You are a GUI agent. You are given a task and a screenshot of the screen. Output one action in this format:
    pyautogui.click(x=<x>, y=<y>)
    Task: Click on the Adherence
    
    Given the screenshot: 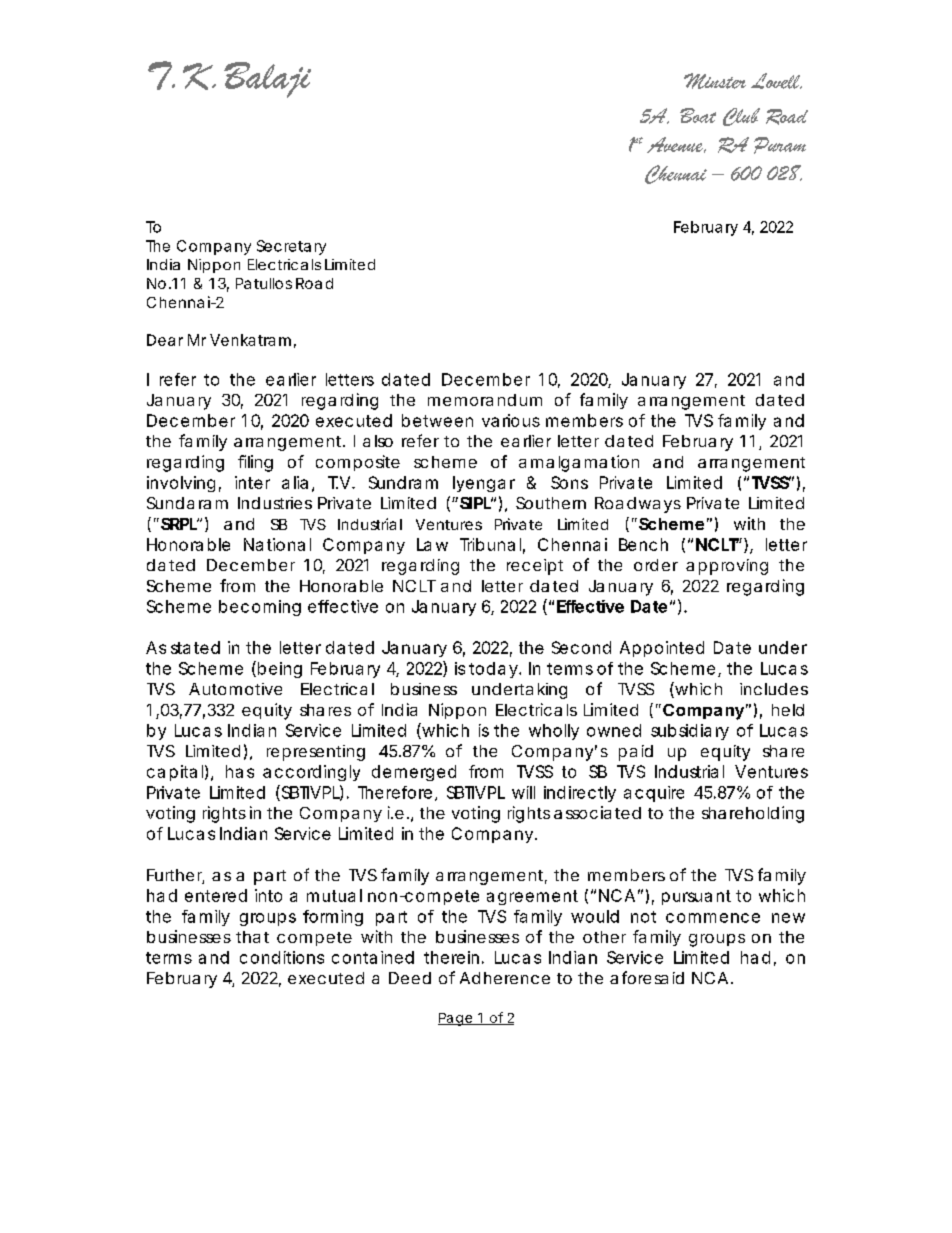 What is the action you would take?
    pyautogui.click(x=505, y=978)
